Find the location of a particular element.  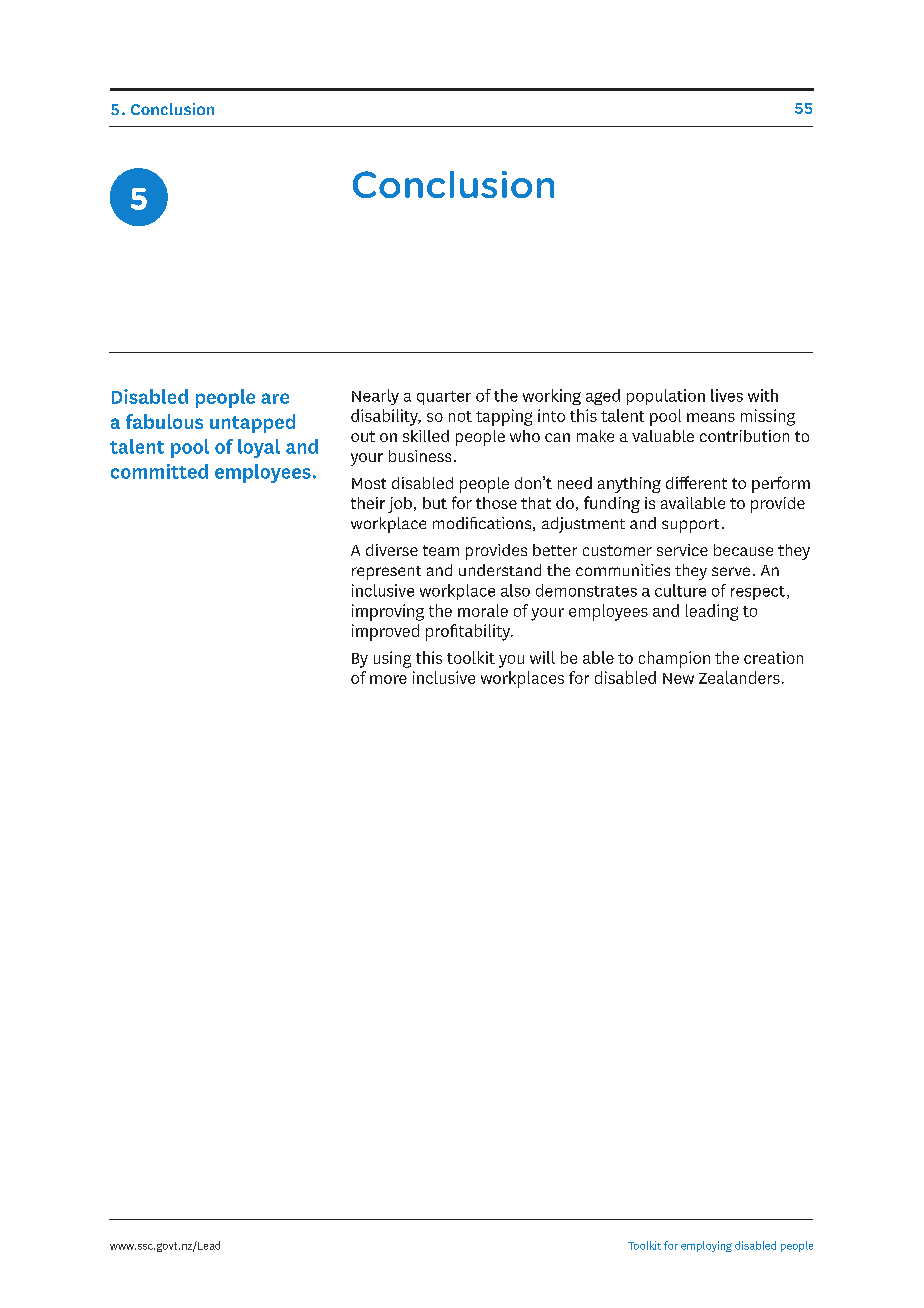

Zealanders is located at coordinates (739, 677).
